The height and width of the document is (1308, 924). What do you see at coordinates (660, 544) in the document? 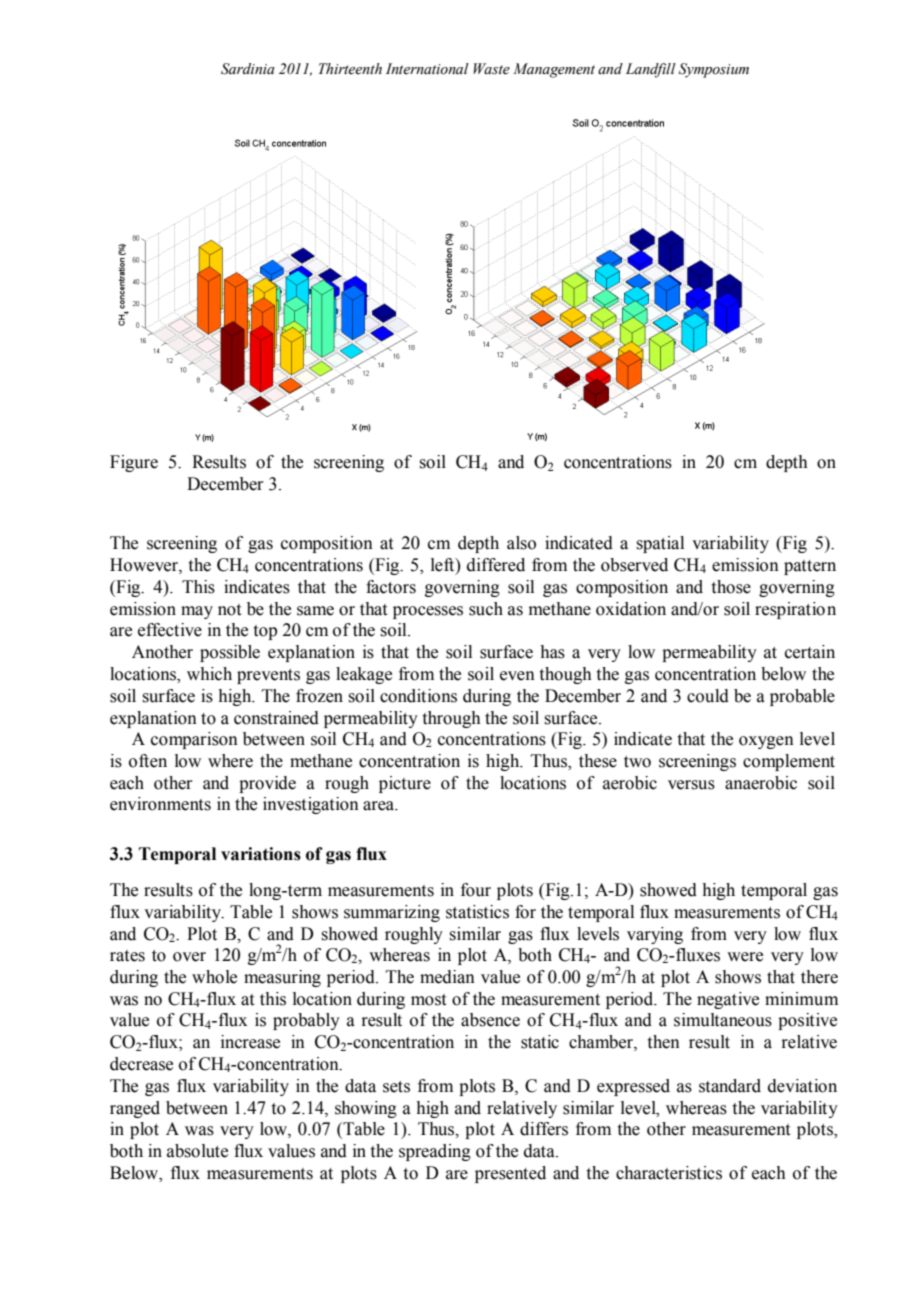
I see `spatial` at bounding box center [660, 544].
